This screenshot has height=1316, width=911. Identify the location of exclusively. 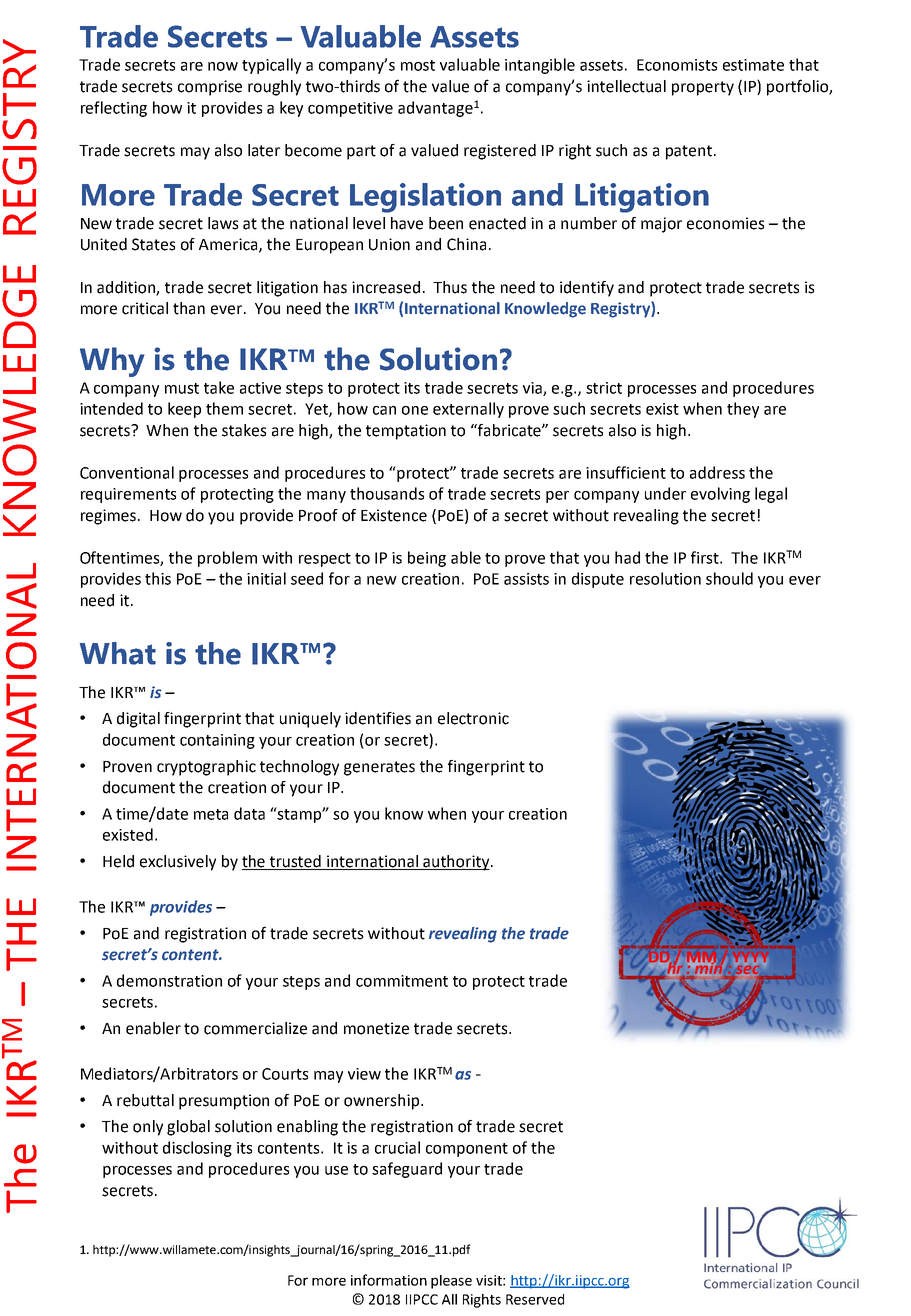
(178, 863).
